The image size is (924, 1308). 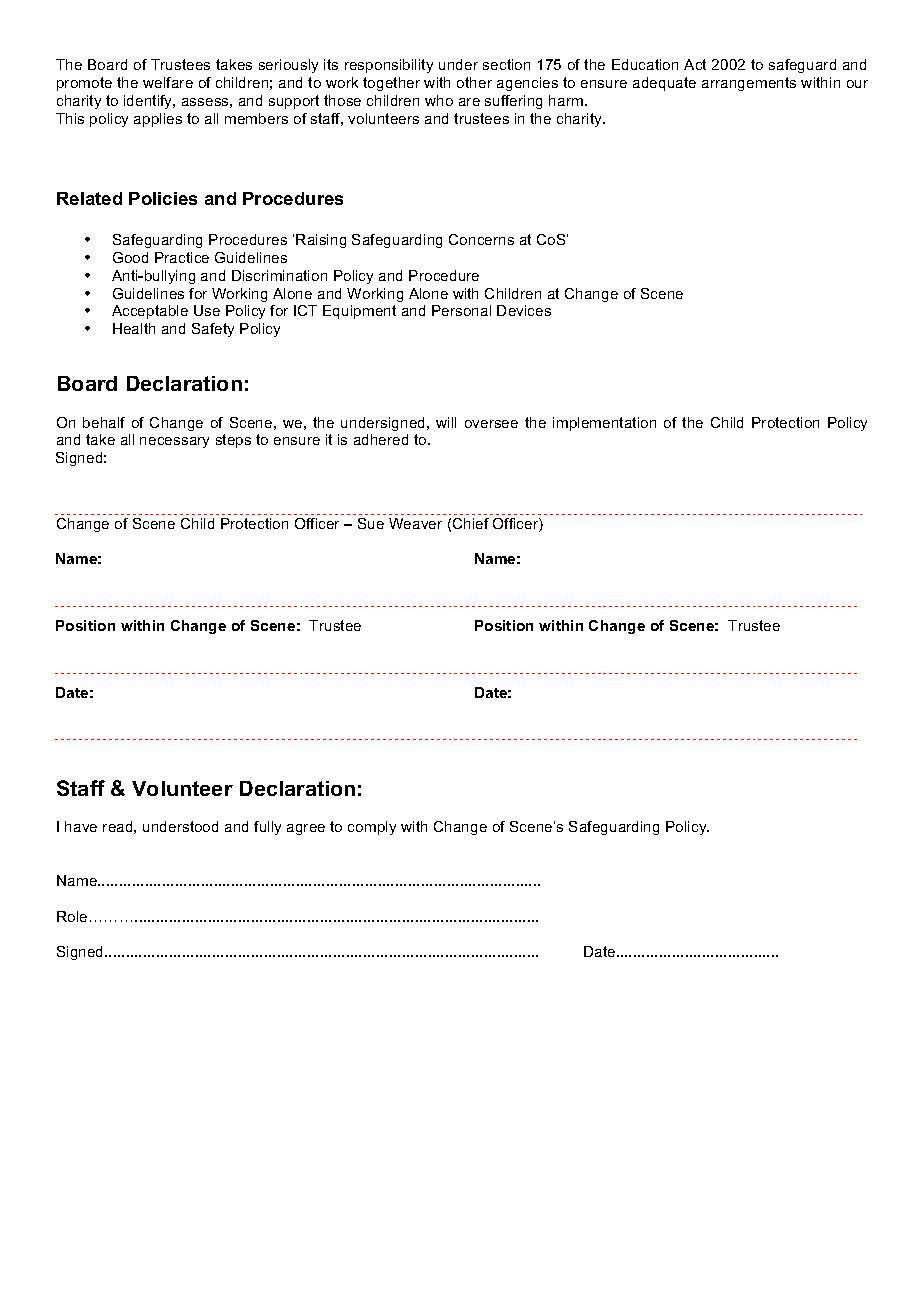 What do you see at coordinates (474, 82) in the screenshot?
I see `other` at bounding box center [474, 82].
